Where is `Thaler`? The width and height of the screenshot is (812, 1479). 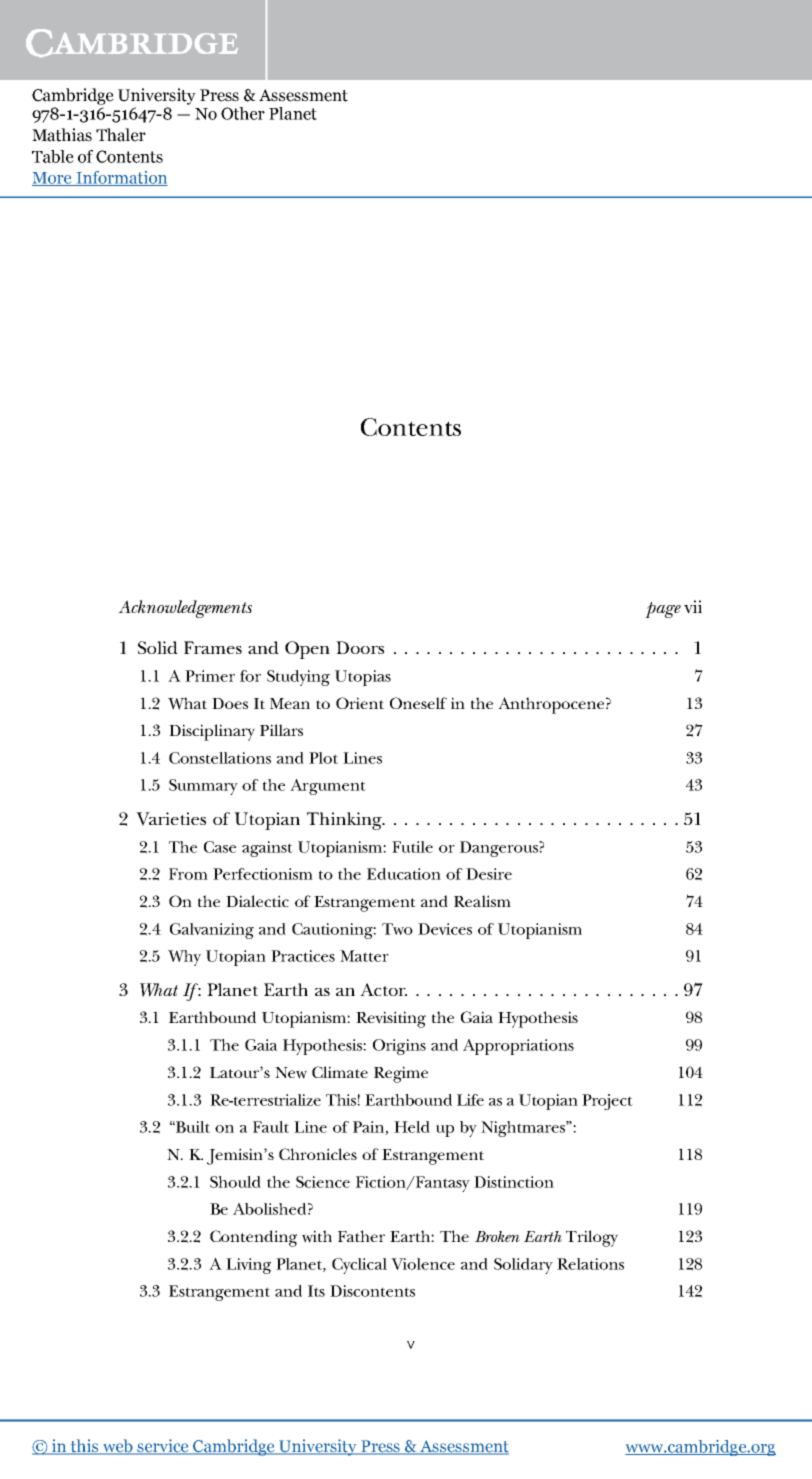 Thaler is located at coordinates (121, 135).
